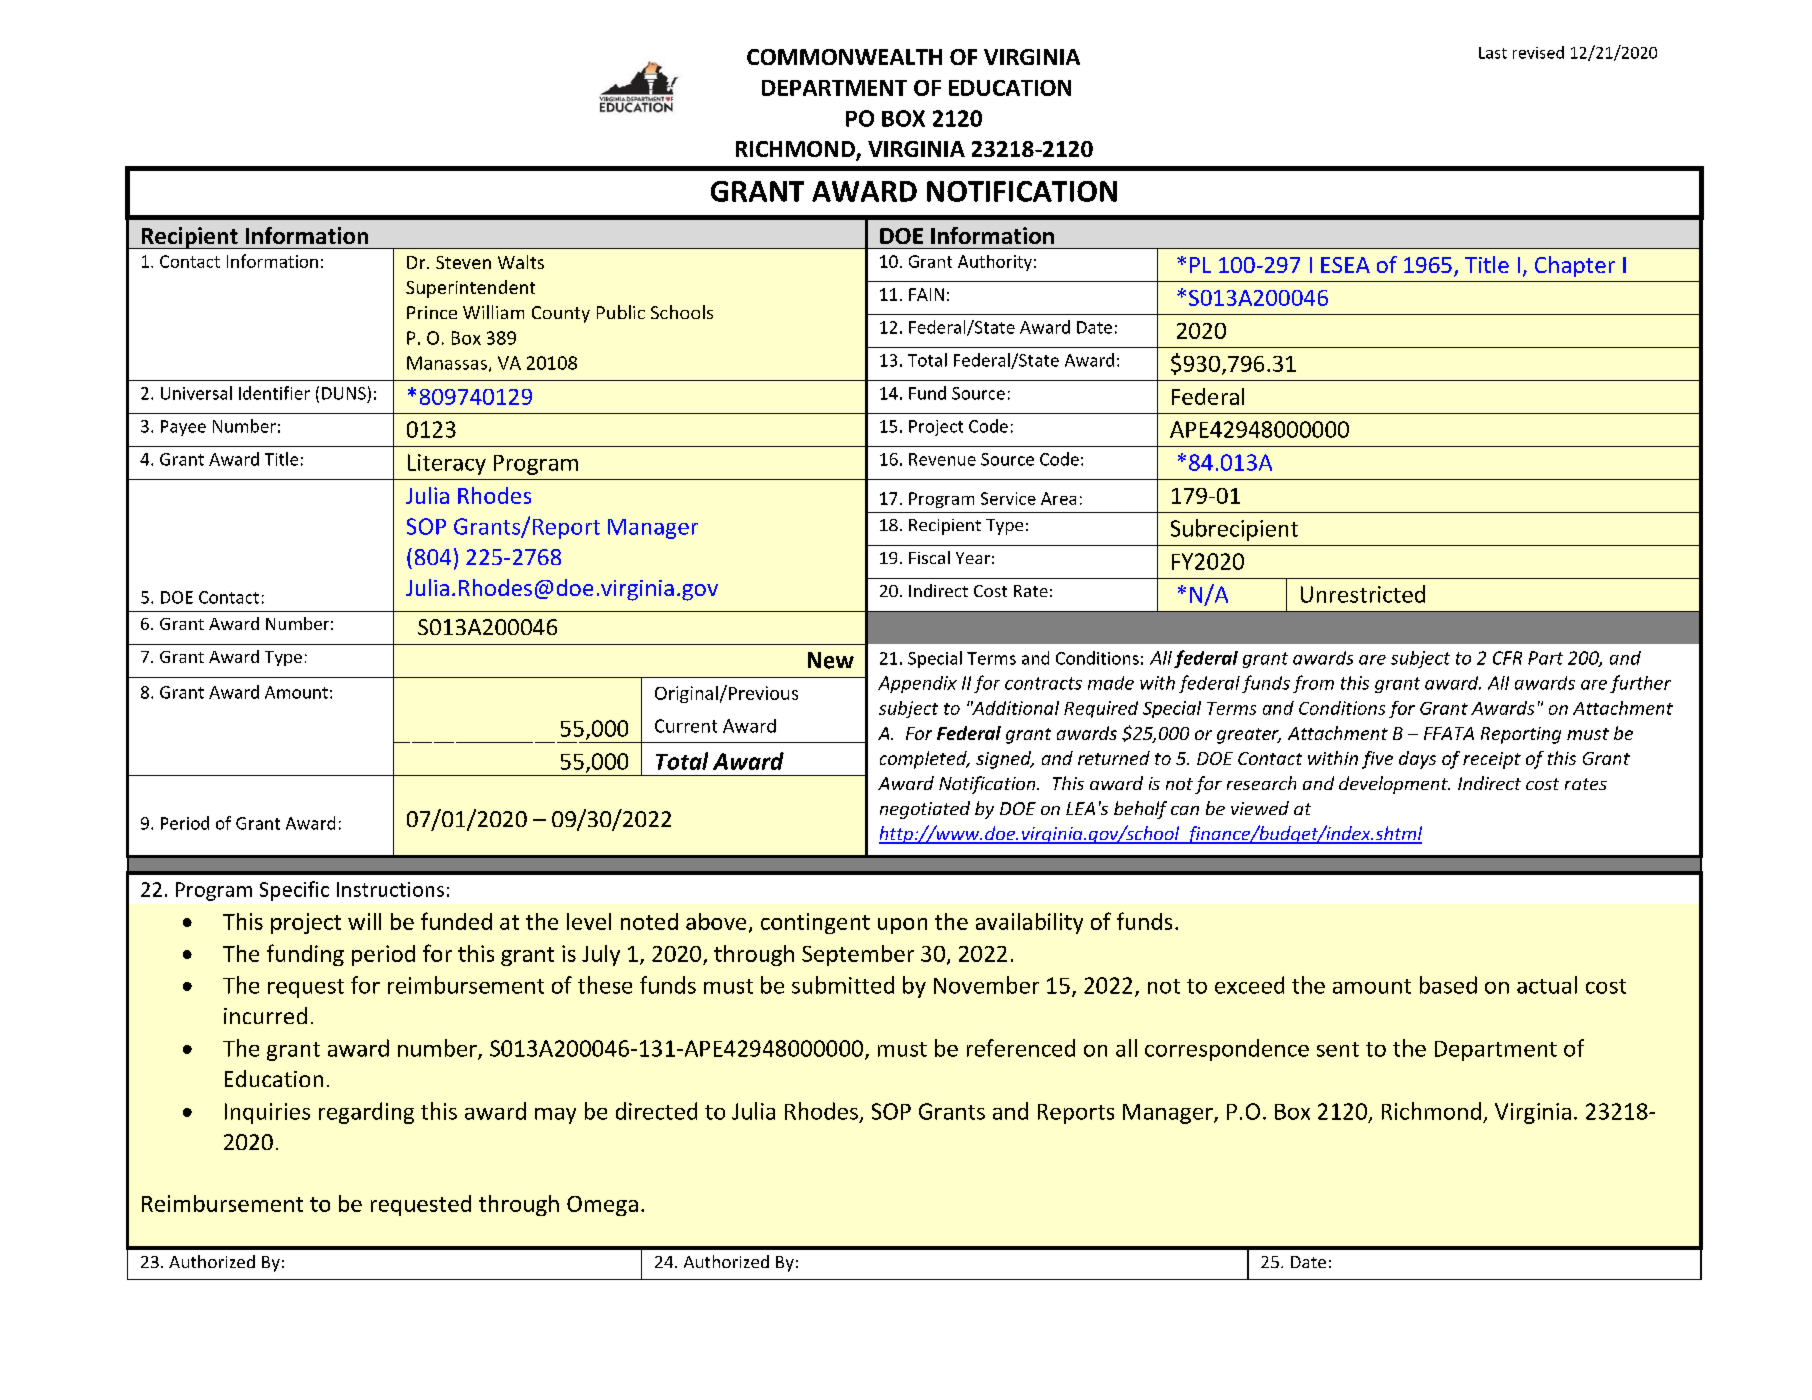 This document has width=1812, height=1400. Describe the element at coordinates (902, 926) in the document. I see `upon` at that location.
